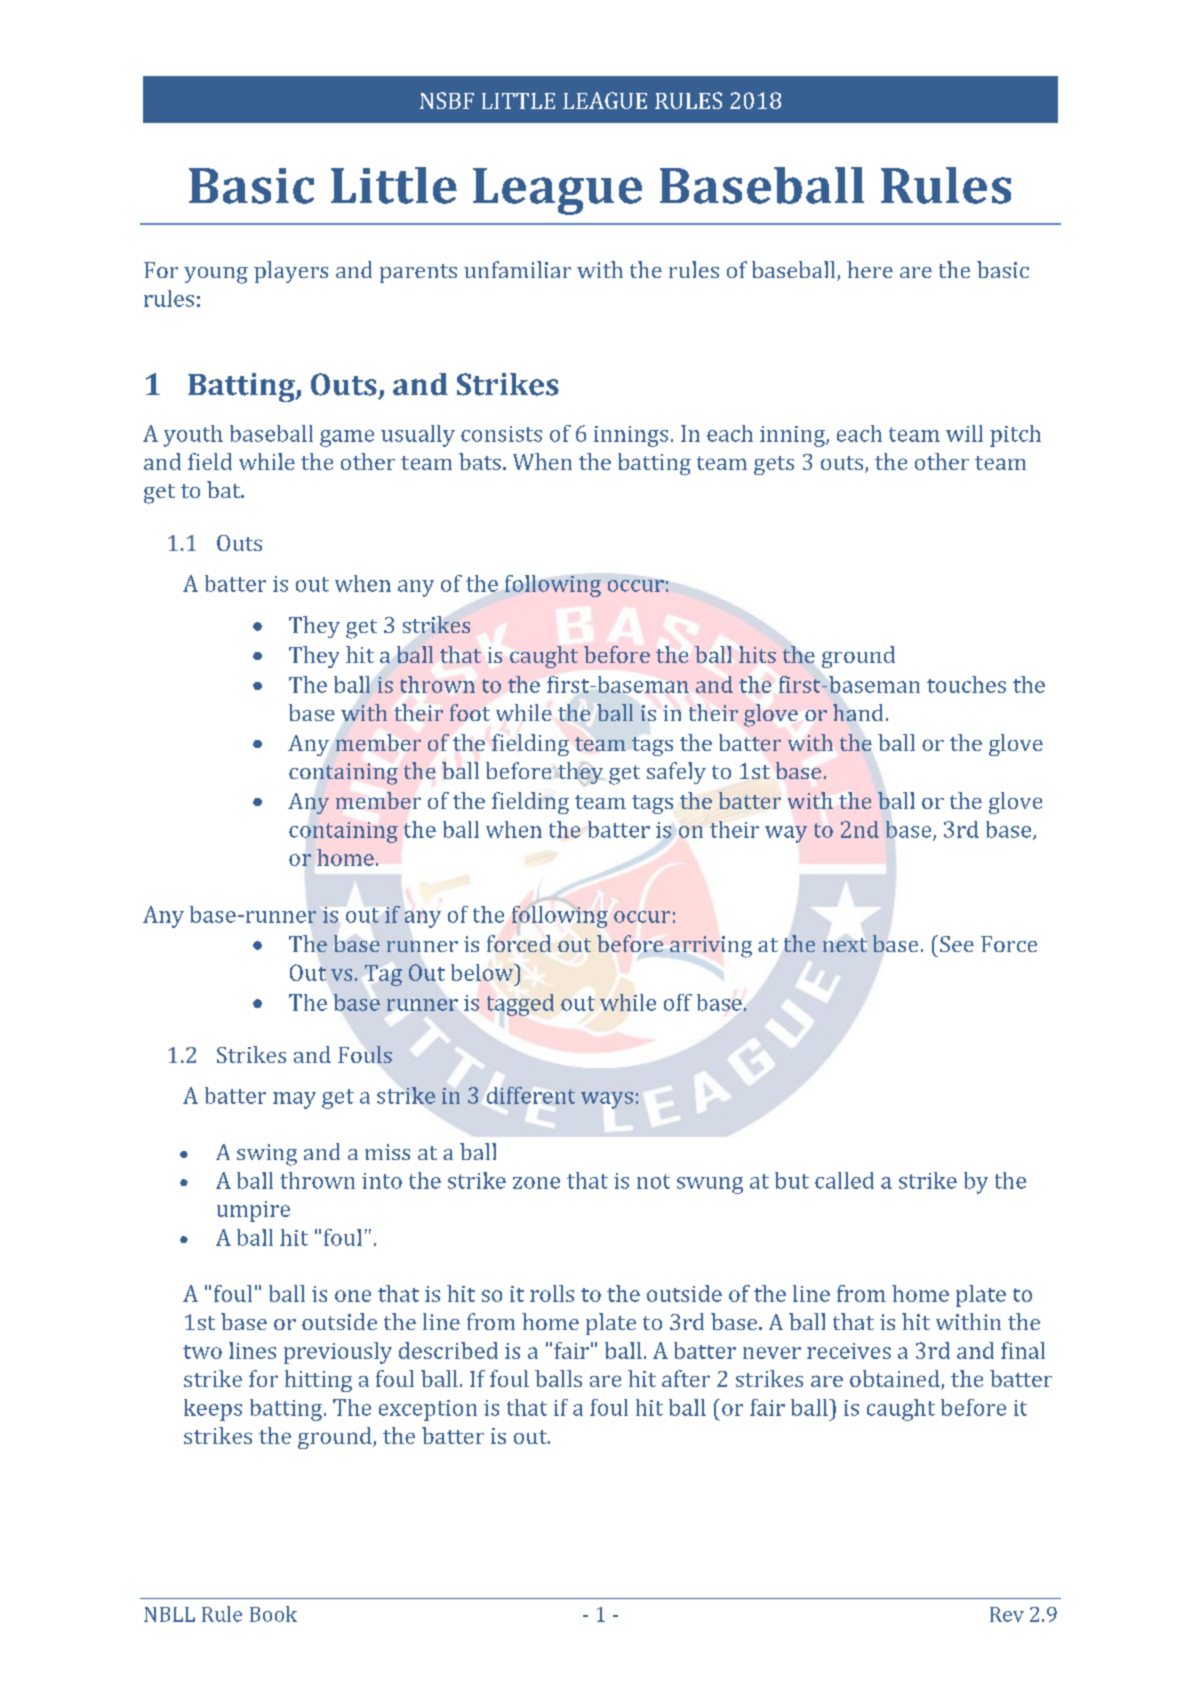 Image resolution: width=1201 pixels, height=1699 pixels. Describe the element at coordinates (273, 1614) in the screenshot. I see `Book` at that location.
